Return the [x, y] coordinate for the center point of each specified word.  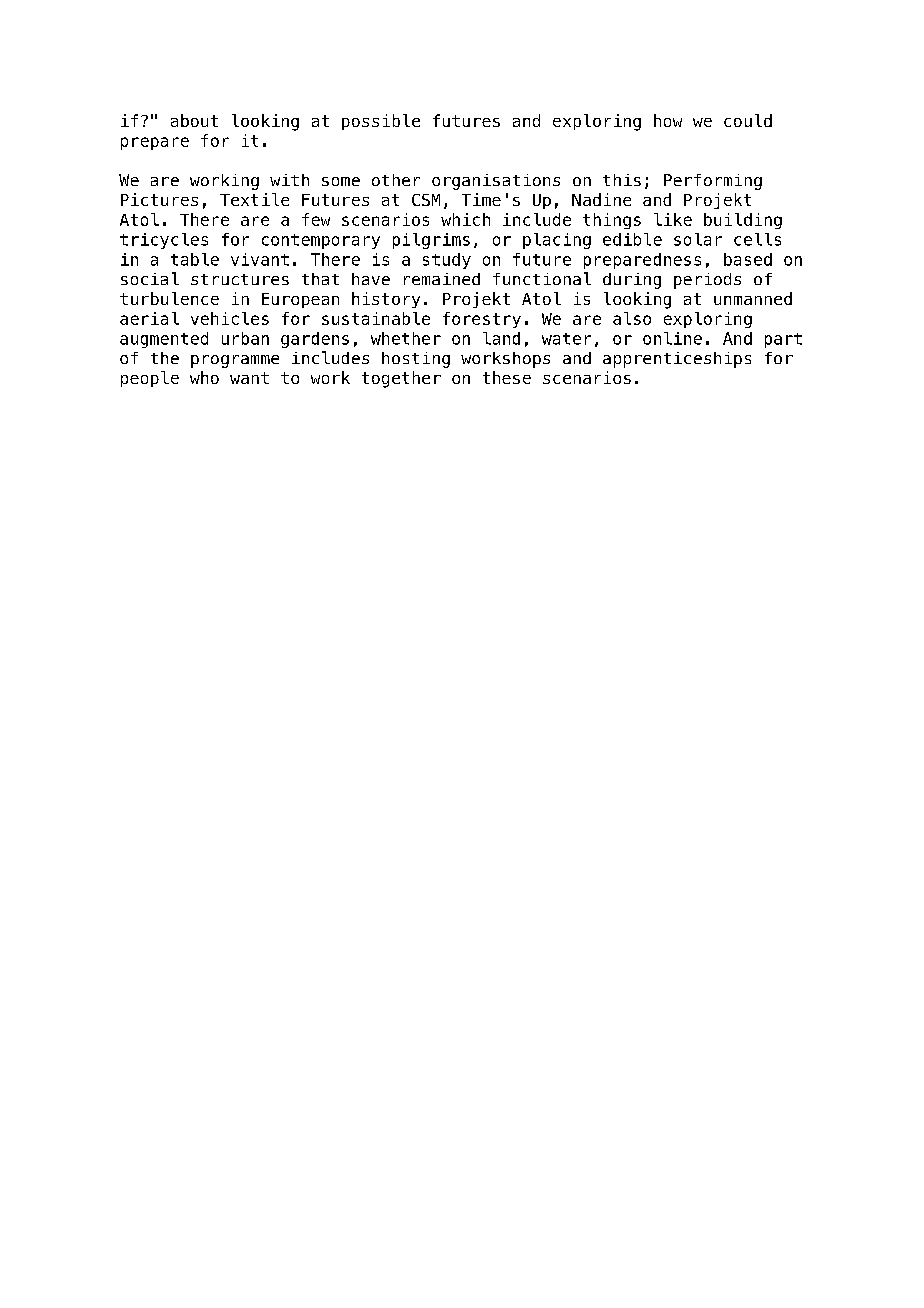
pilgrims [431, 241]
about [194, 120]
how [668, 120]
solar [698, 239]
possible [381, 122]
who [204, 377]
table [195, 259]
